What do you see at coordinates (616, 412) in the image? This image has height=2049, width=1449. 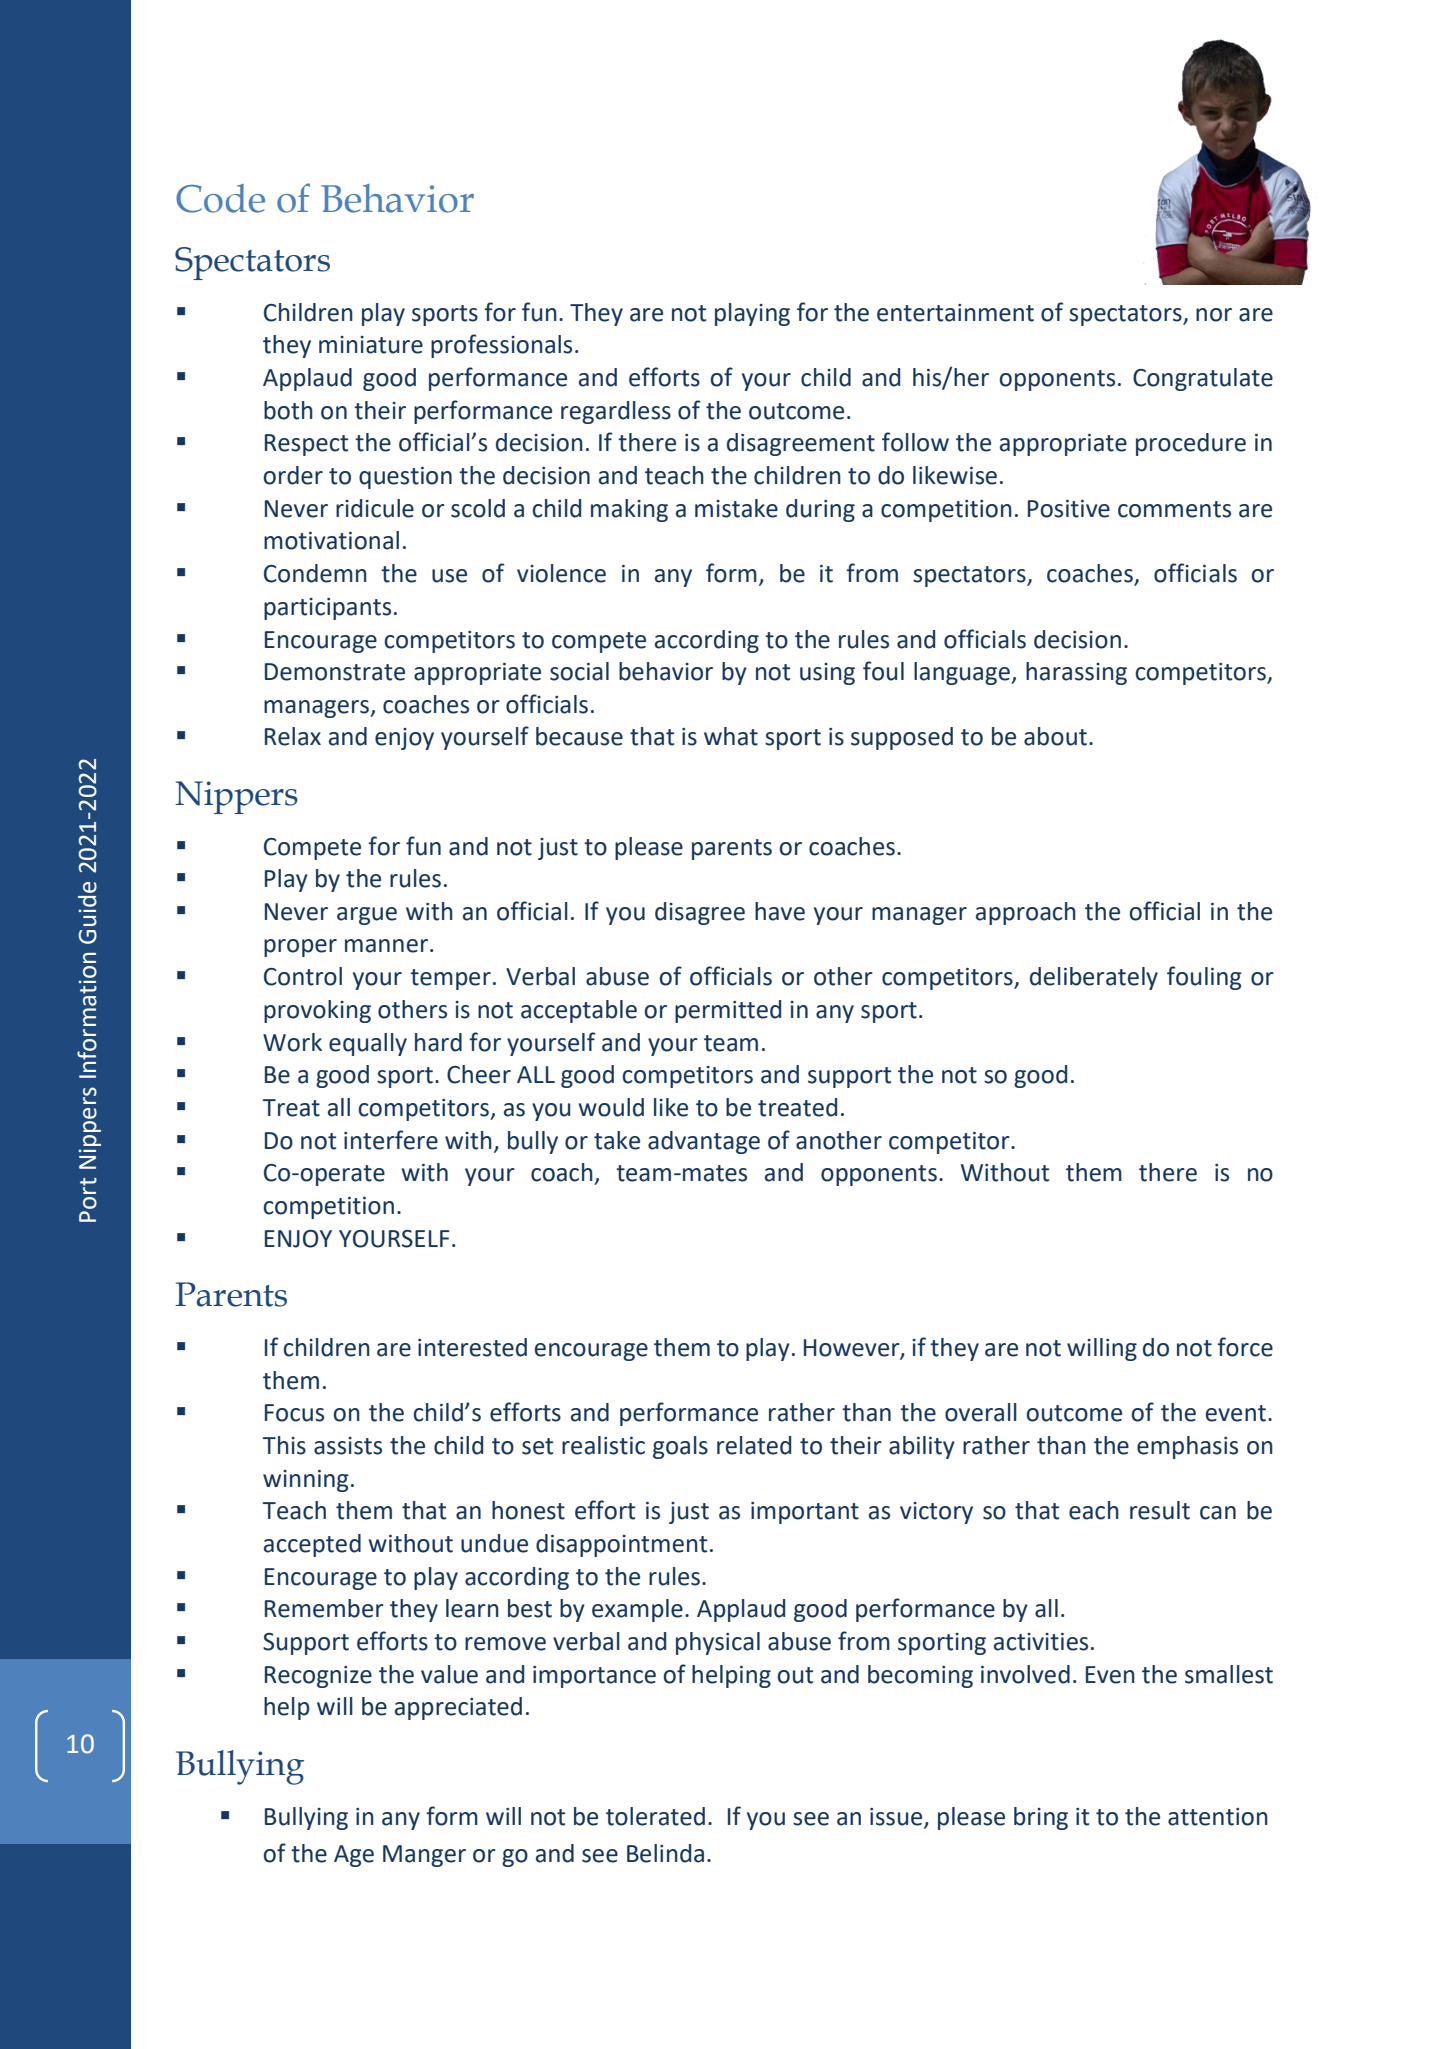 I see `regardless` at bounding box center [616, 412].
